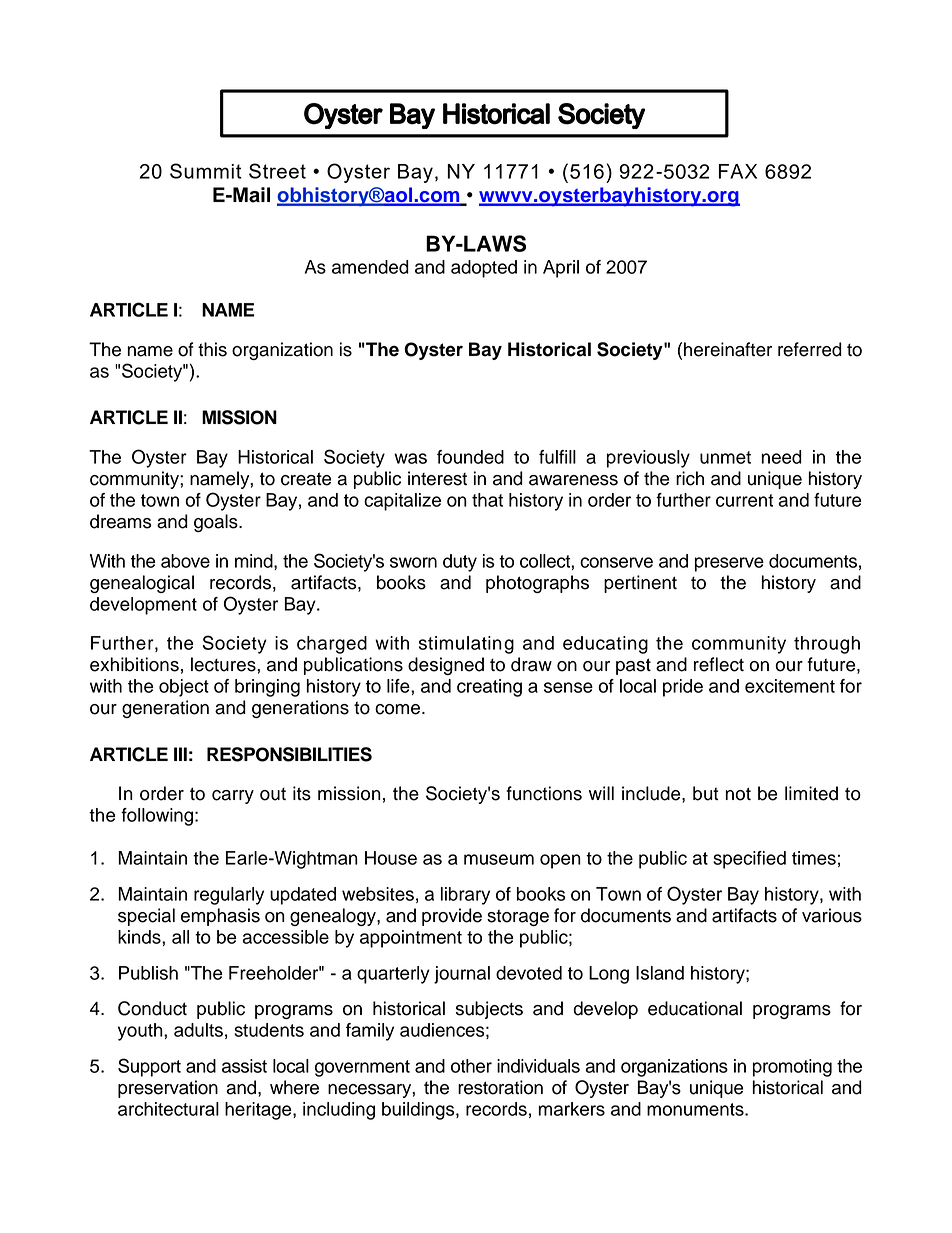 This screenshot has width=952, height=1233. I want to click on adopted, so click(484, 269).
